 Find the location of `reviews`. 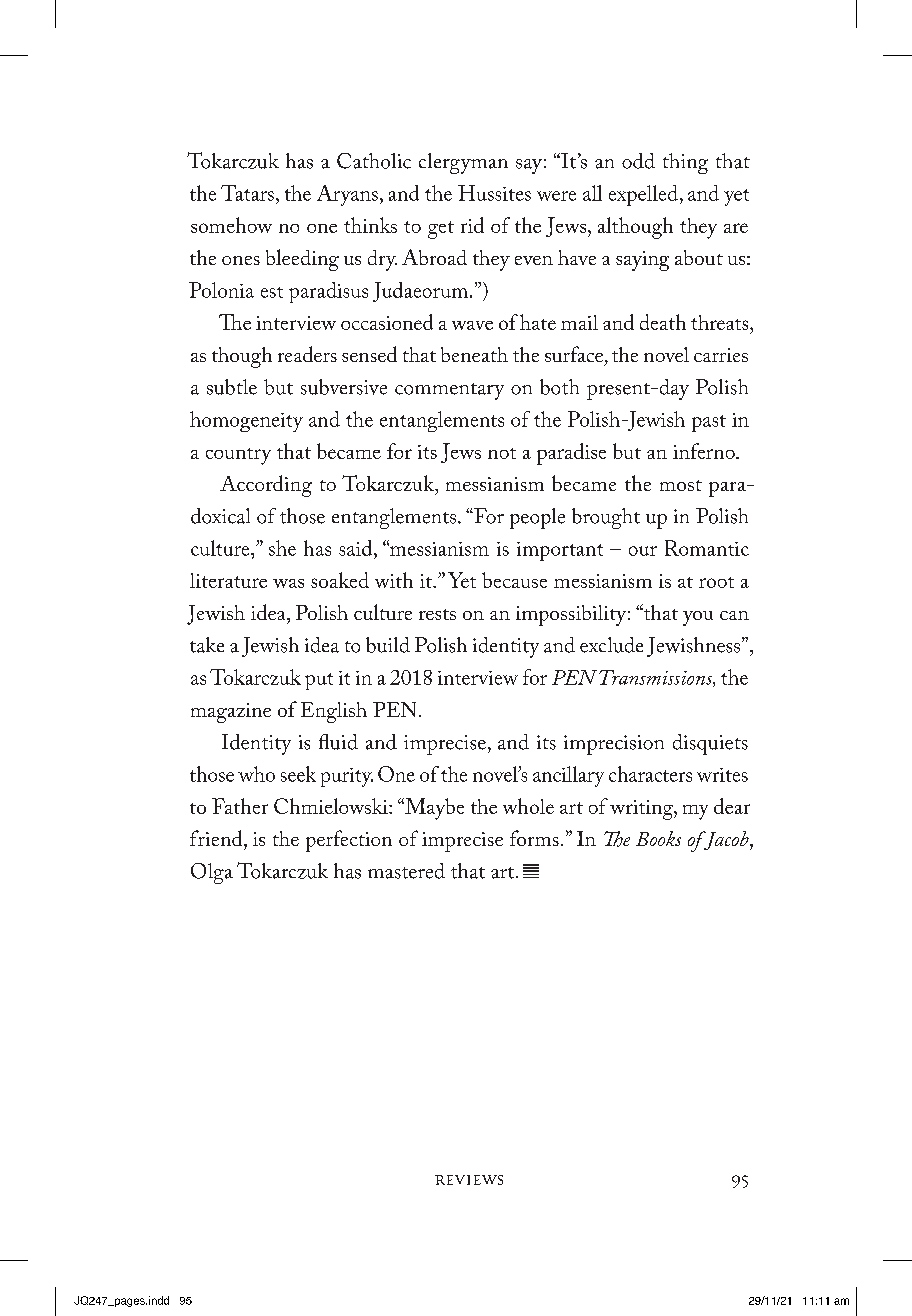

reviews is located at coordinates (469, 1180).
